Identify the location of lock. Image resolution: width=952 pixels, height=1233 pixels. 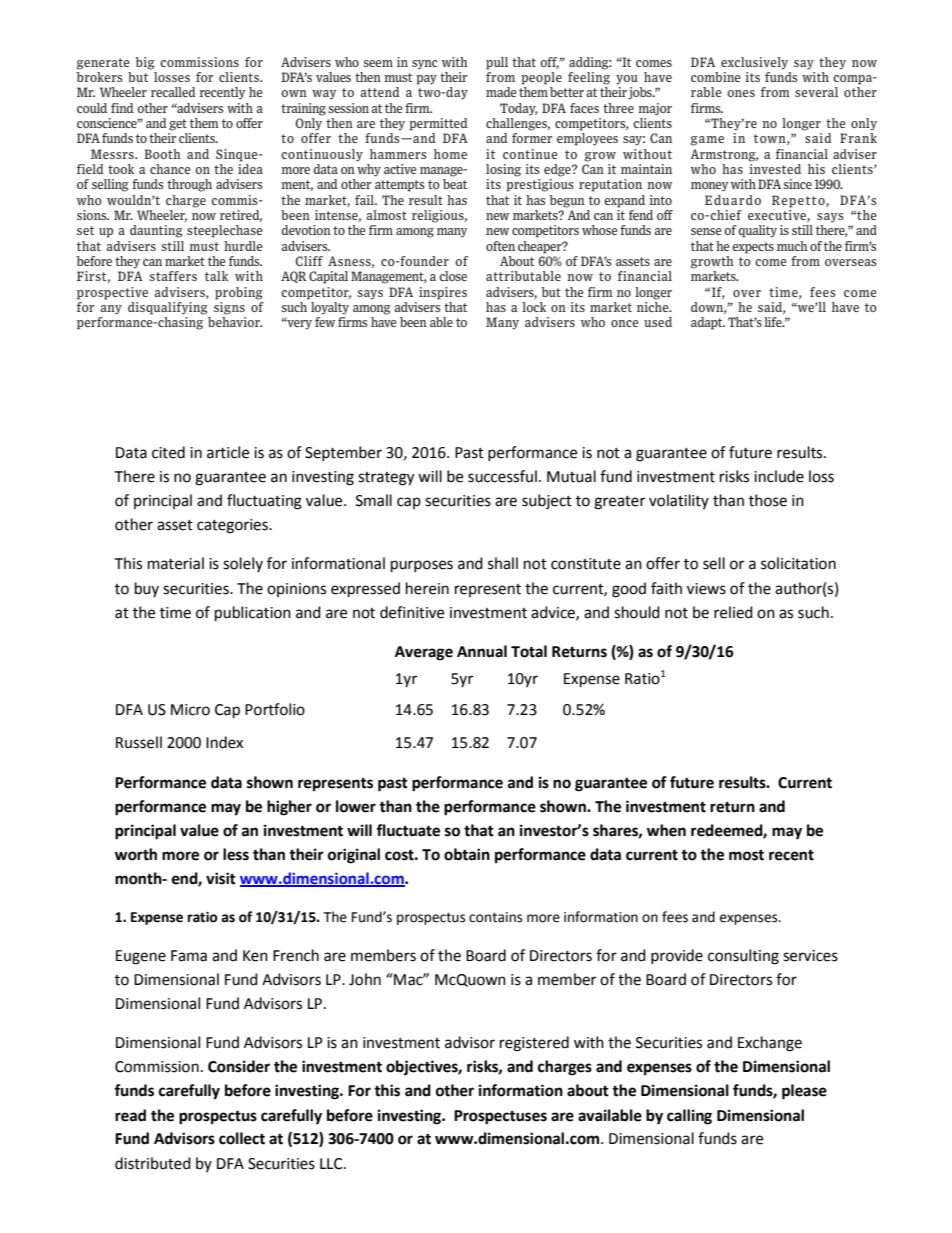
(534, 307).
